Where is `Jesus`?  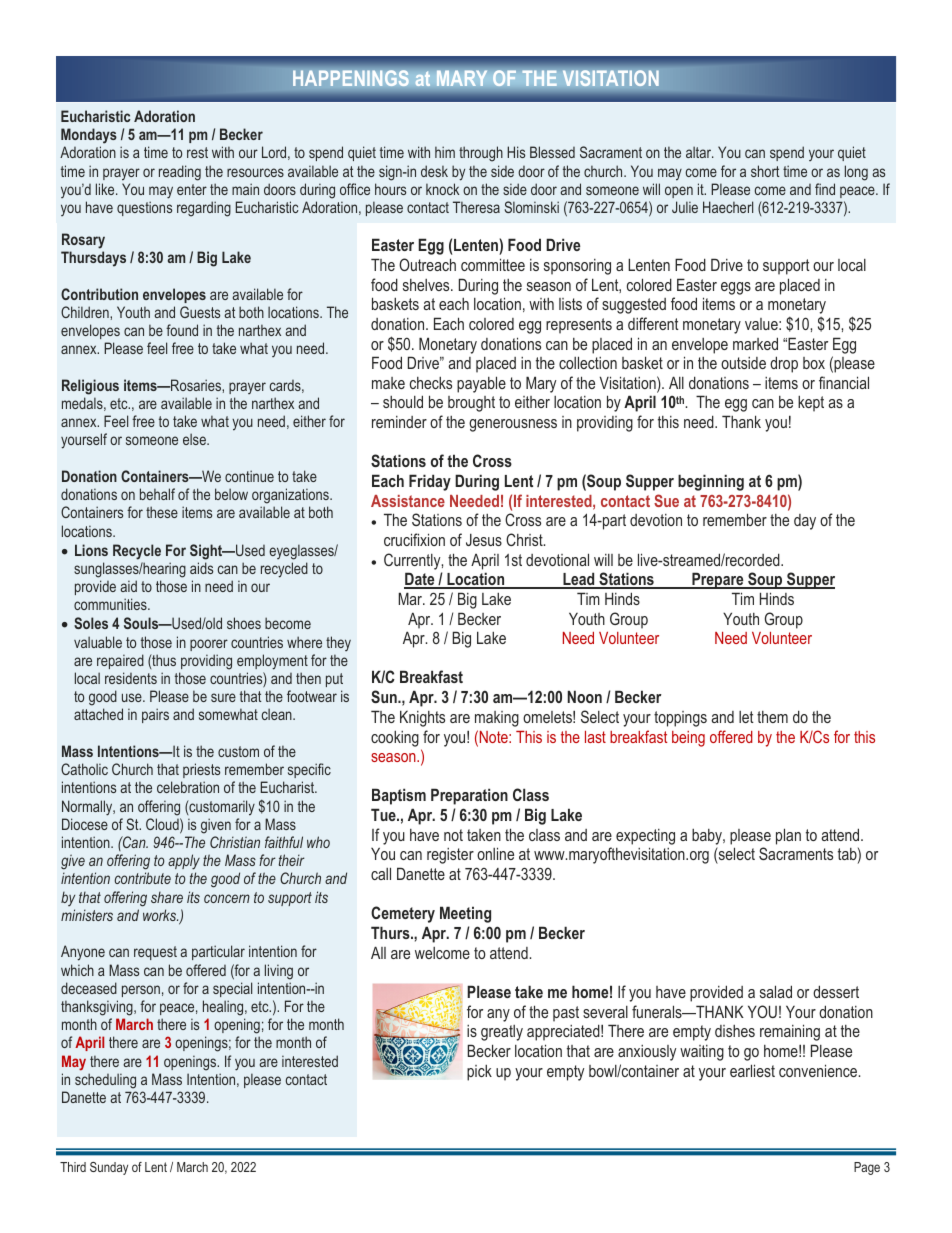
Jesus is located at coordinates (484, 539).
